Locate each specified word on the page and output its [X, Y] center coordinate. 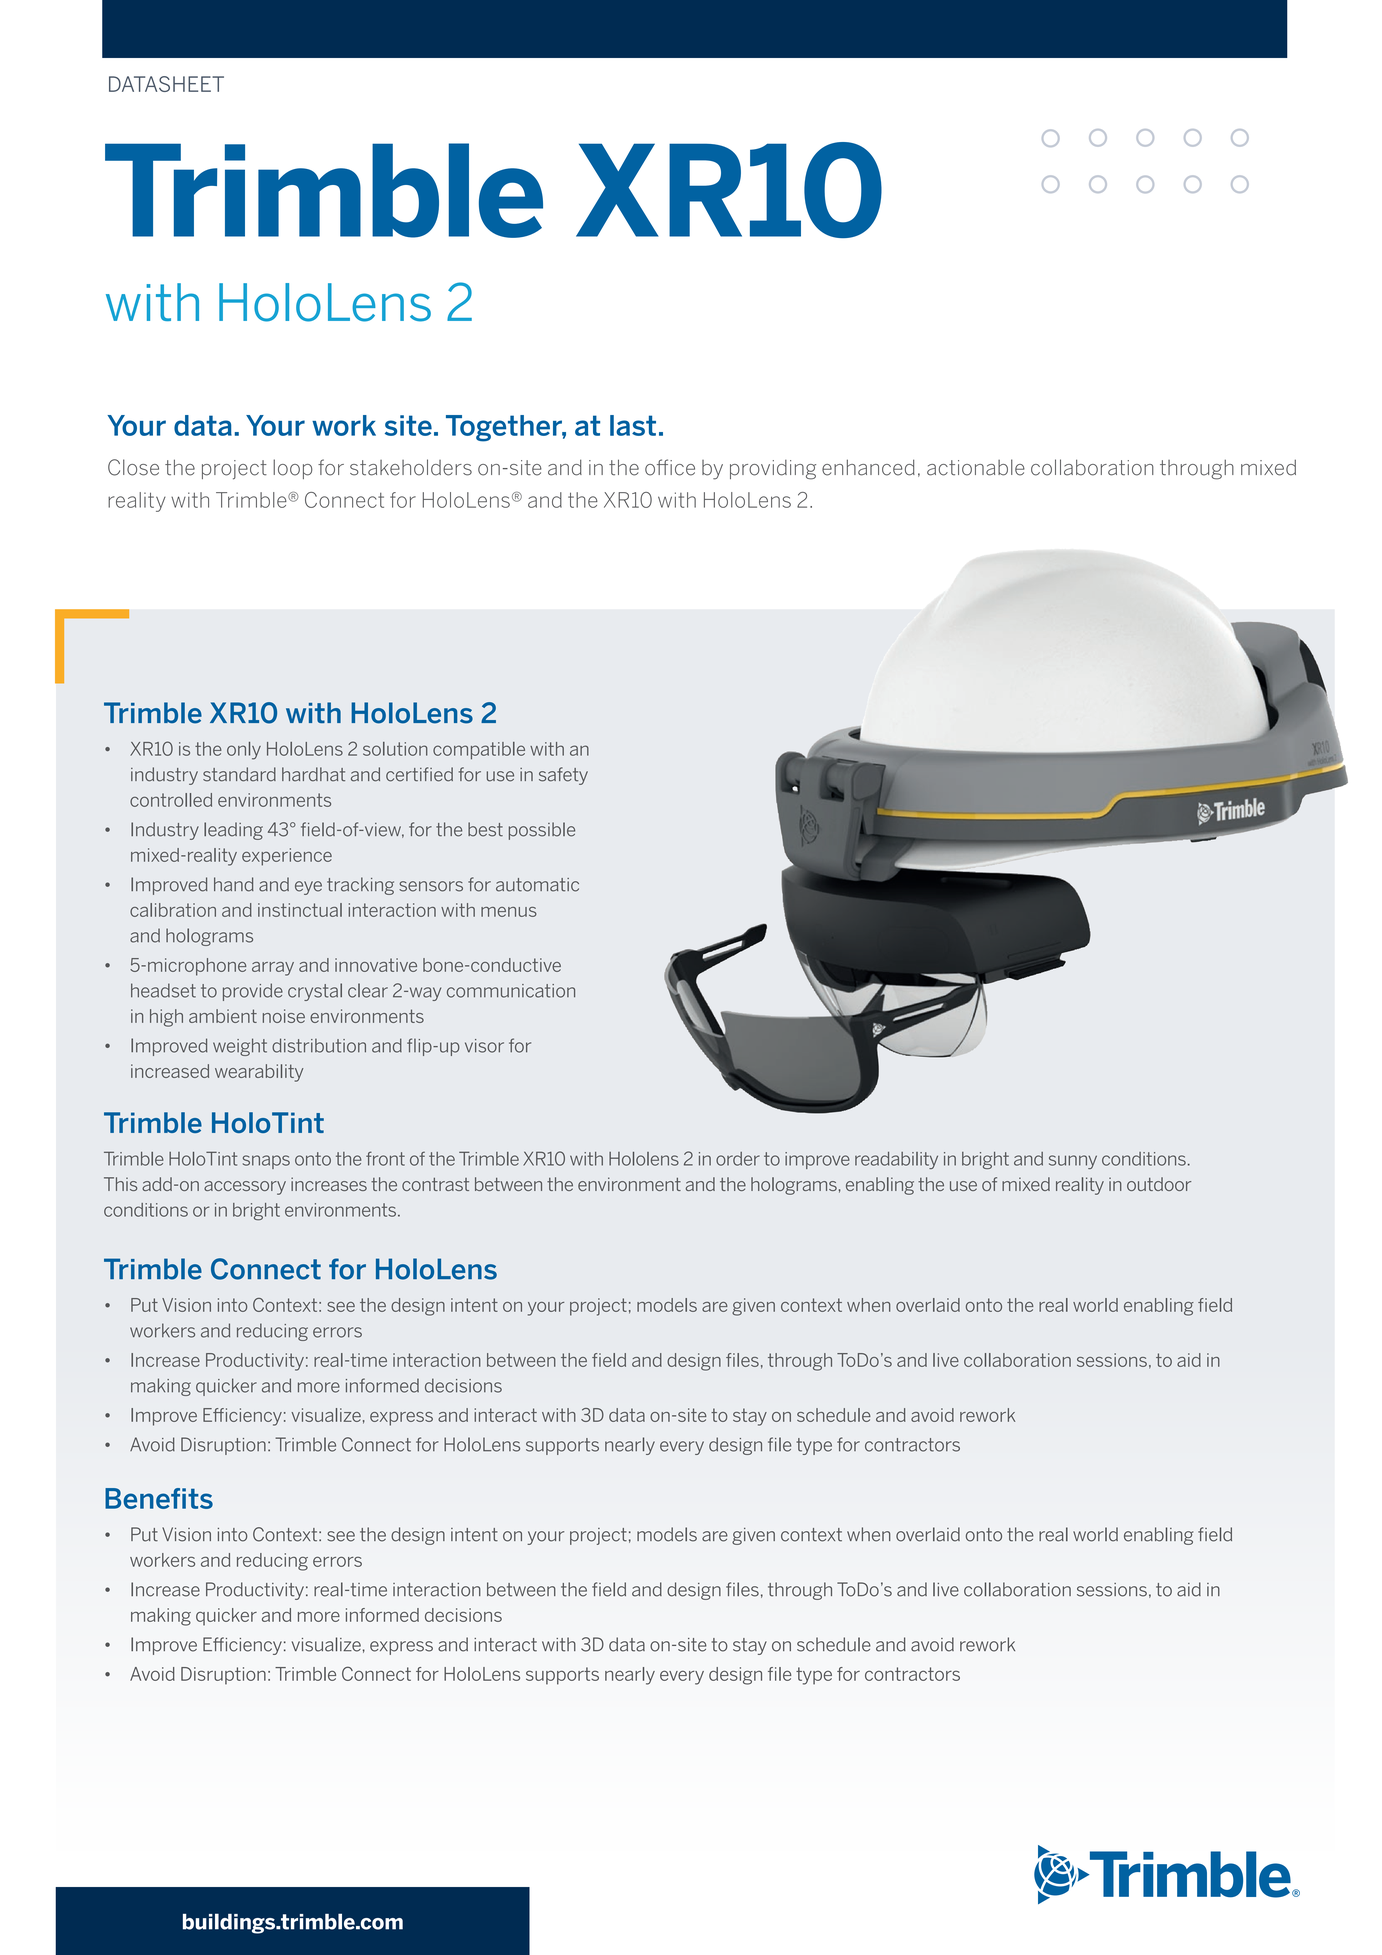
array [273, 969]
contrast [435, 1184]
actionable [976, 467]
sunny [1073, 1162]
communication [511, 991]
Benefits [159, 1498]
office [670, 467]
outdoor [1159, 1184]
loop [293, 469]
